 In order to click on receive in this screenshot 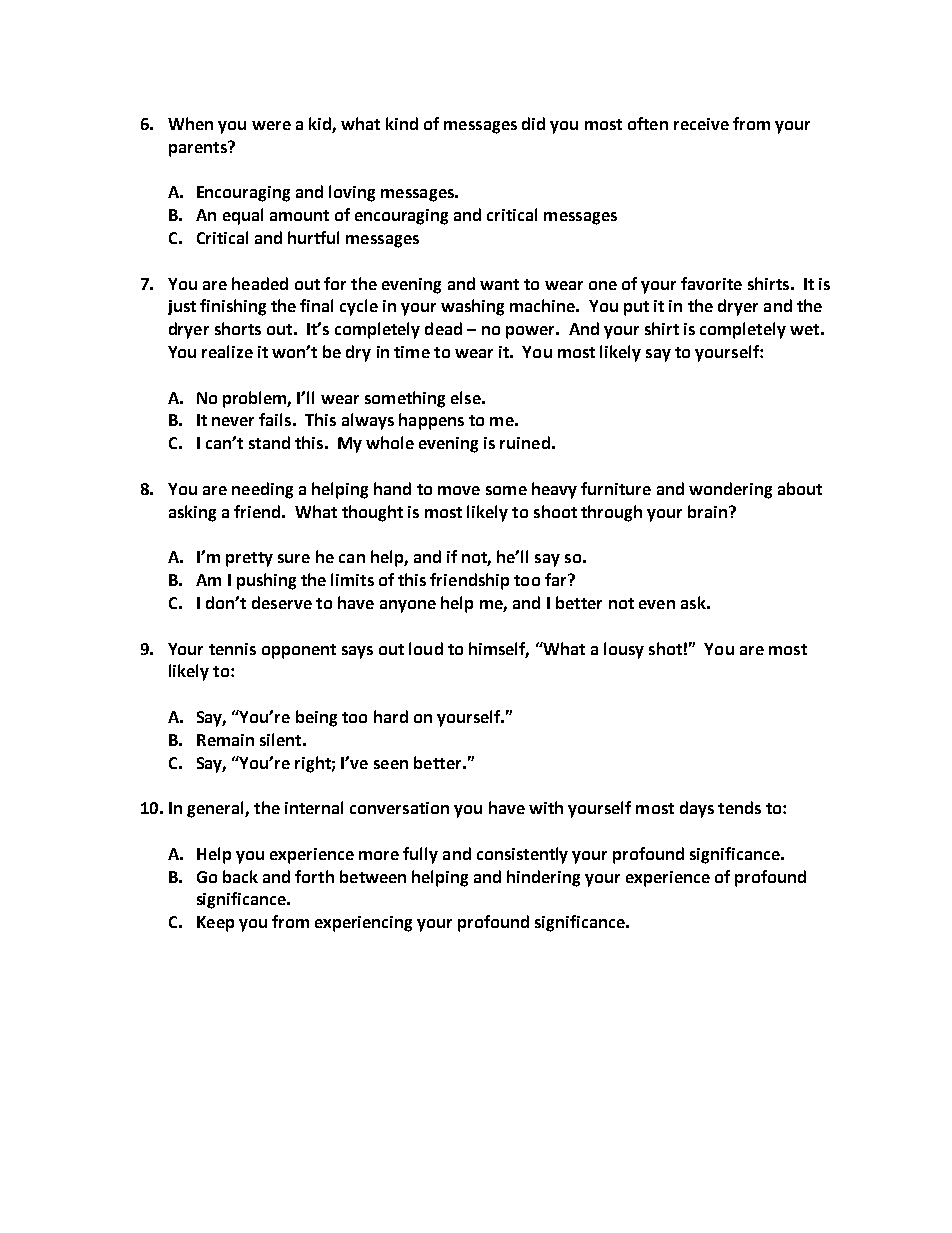, I will do `click(701, 124)`.
